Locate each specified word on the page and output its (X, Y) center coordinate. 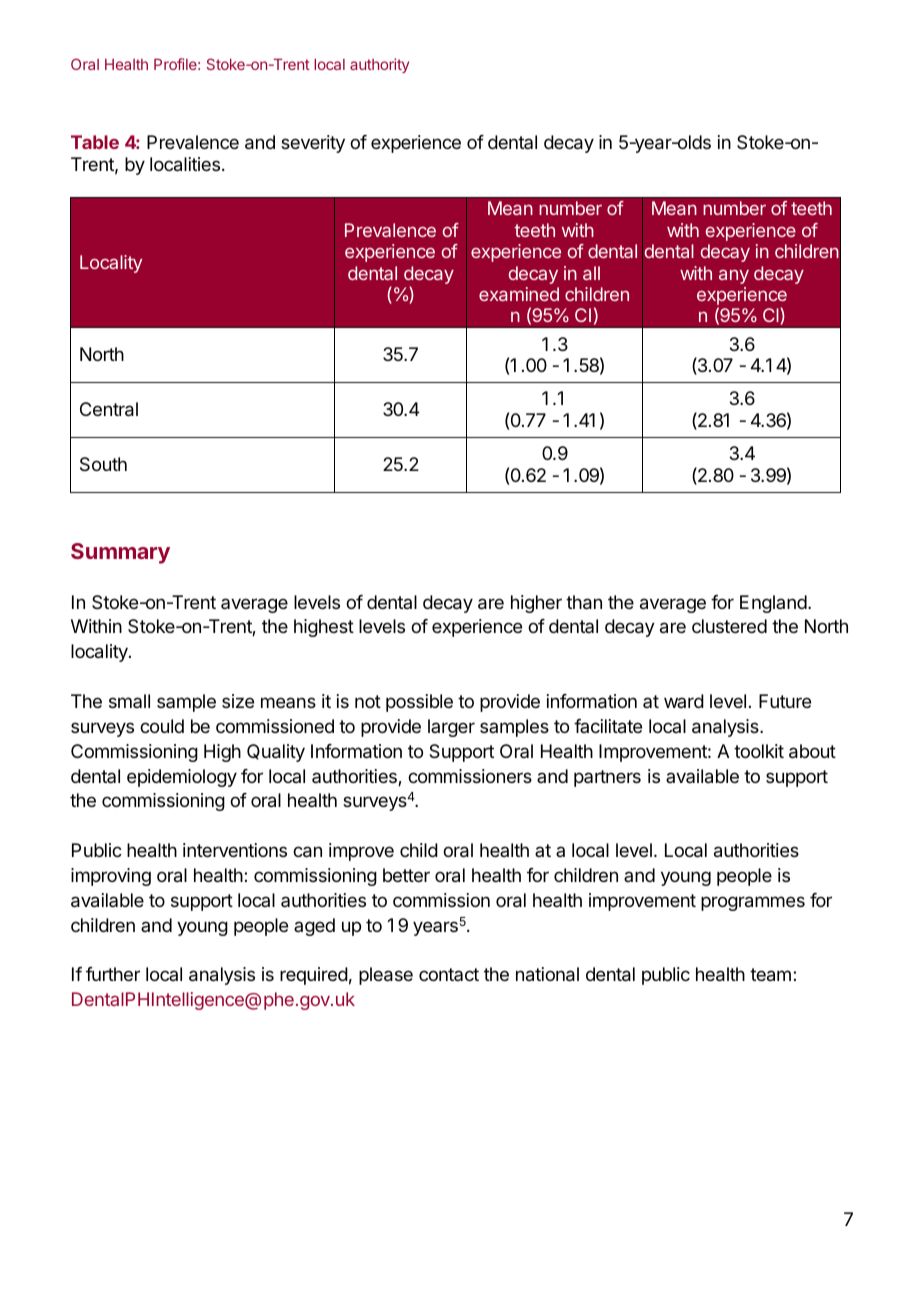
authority (379, 65)
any (734, 276)
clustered (729, 626)
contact (449, 974)
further (113, 974)
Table (95, 142)
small (129, 701)
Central (109, 409)
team (770, 975)
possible (419, 703)
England (773, 604)
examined (519, 294)
